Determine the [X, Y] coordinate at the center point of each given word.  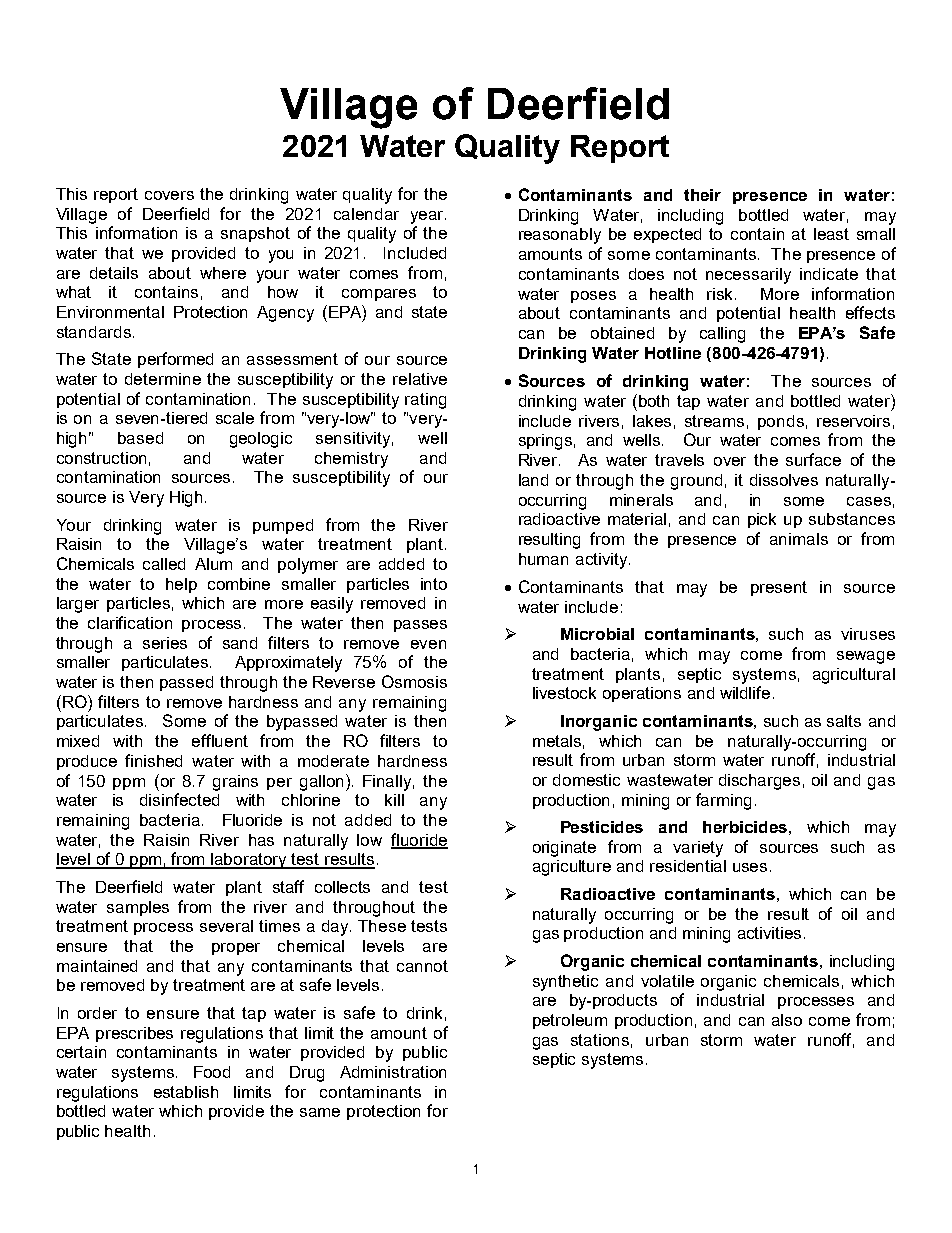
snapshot [255, 234]
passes [420, 626]
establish [186, 1092]
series [165, 643]
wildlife [745, 692]
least [831, 234]
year [428, 217]
